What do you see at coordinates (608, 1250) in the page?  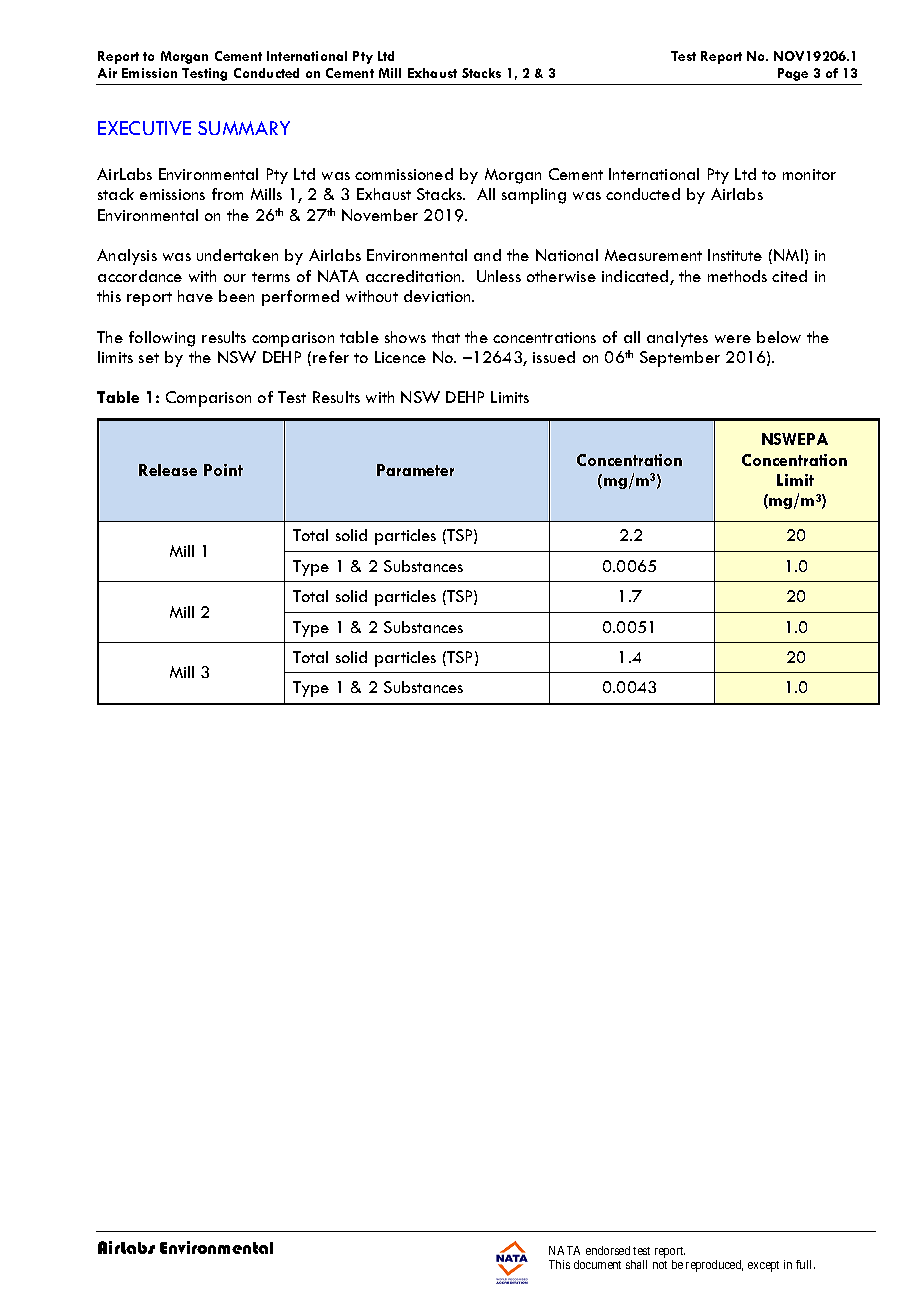 I see `endorsed` at bounding box center [608, 1250].
